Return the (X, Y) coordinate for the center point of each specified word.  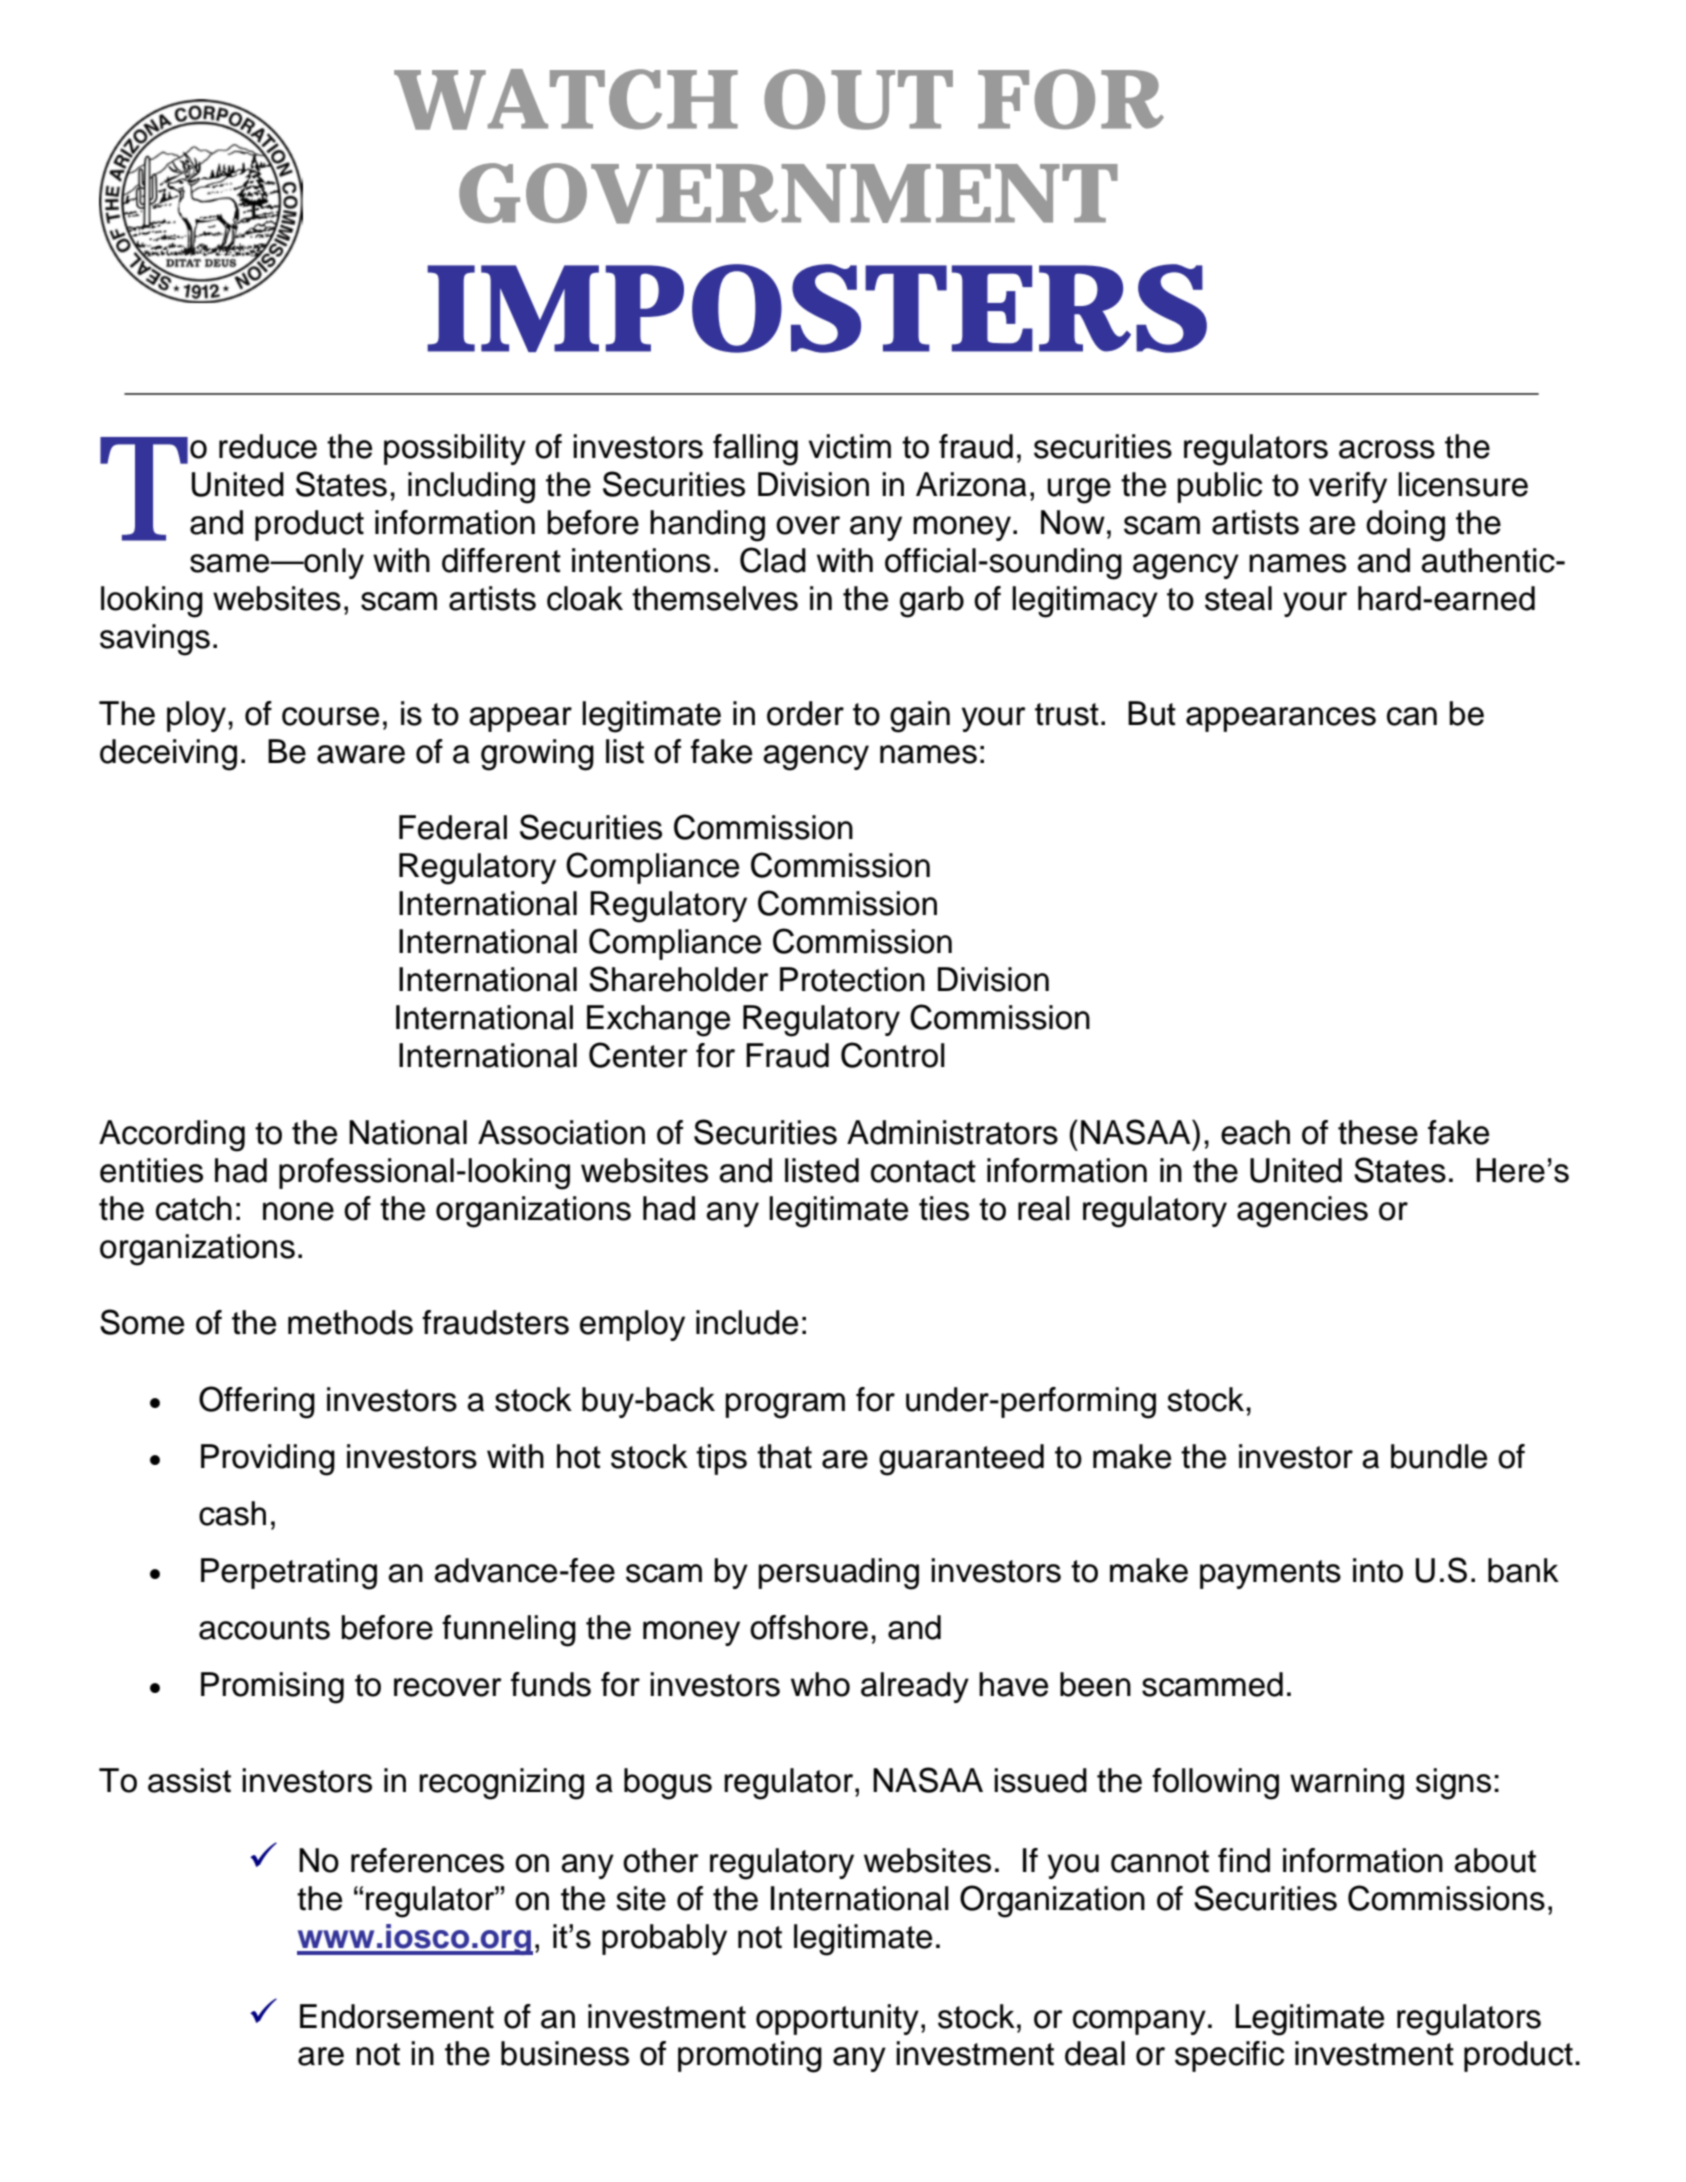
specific (1229, 2056)
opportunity (837, 2019)
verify (1348, 487)
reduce (268, 446)
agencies (1302, 1212)
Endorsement (397, 2016)
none (298, 1211)
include (747, 1322)
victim (849, 446)
